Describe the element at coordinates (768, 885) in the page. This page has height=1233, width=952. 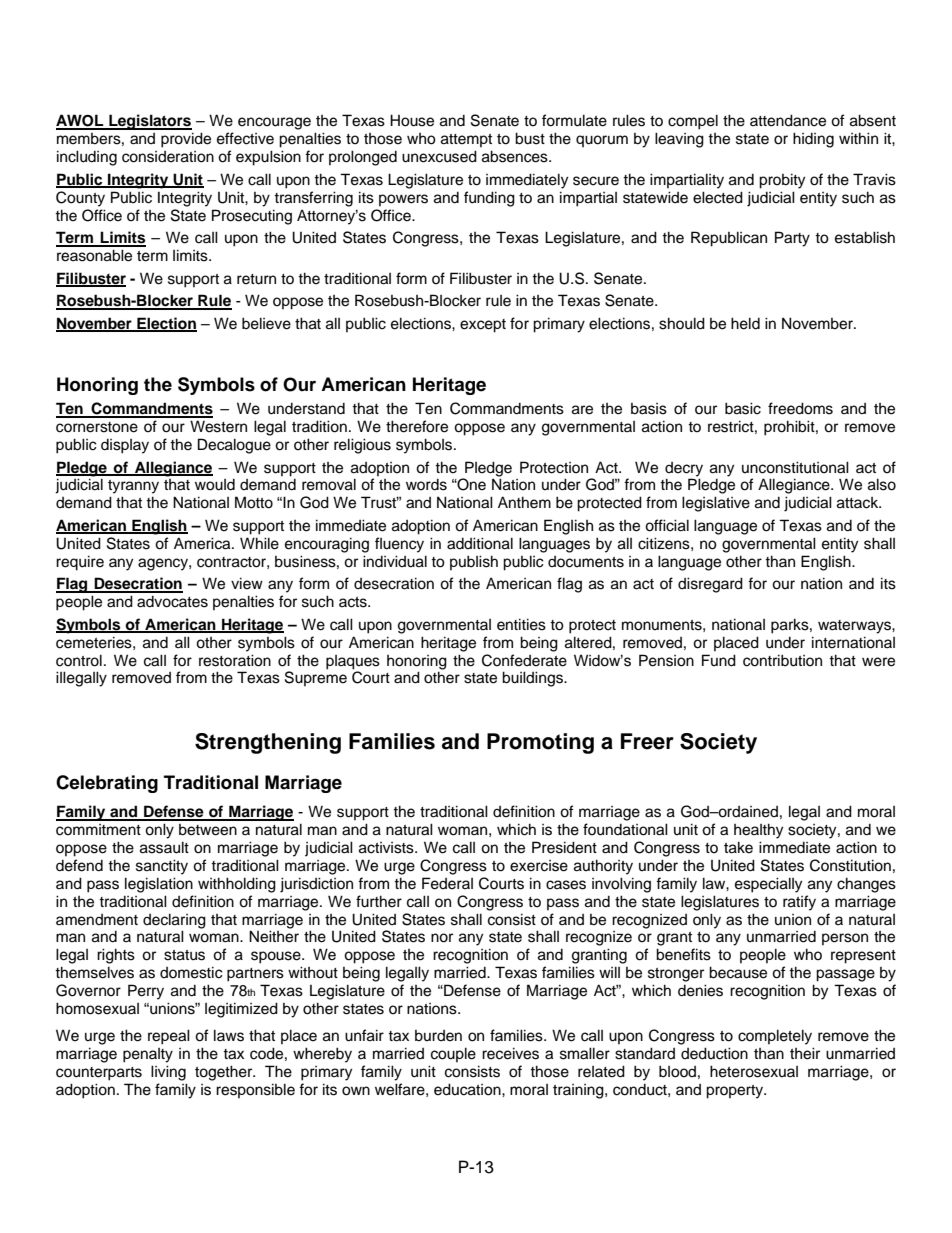
I see `especially` at that location.
